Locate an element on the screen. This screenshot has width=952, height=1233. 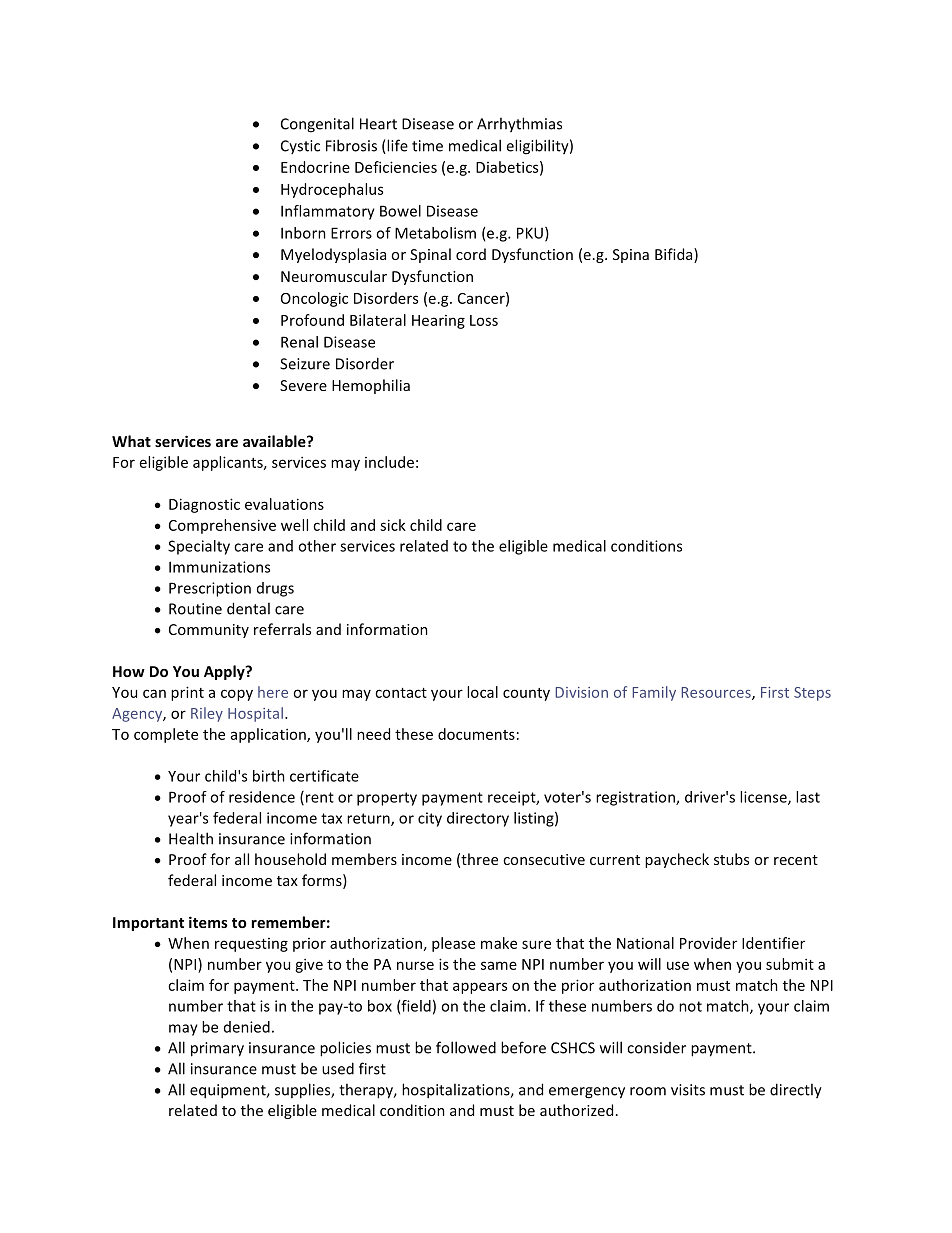
visits is located at coordinates (688, 1090).
